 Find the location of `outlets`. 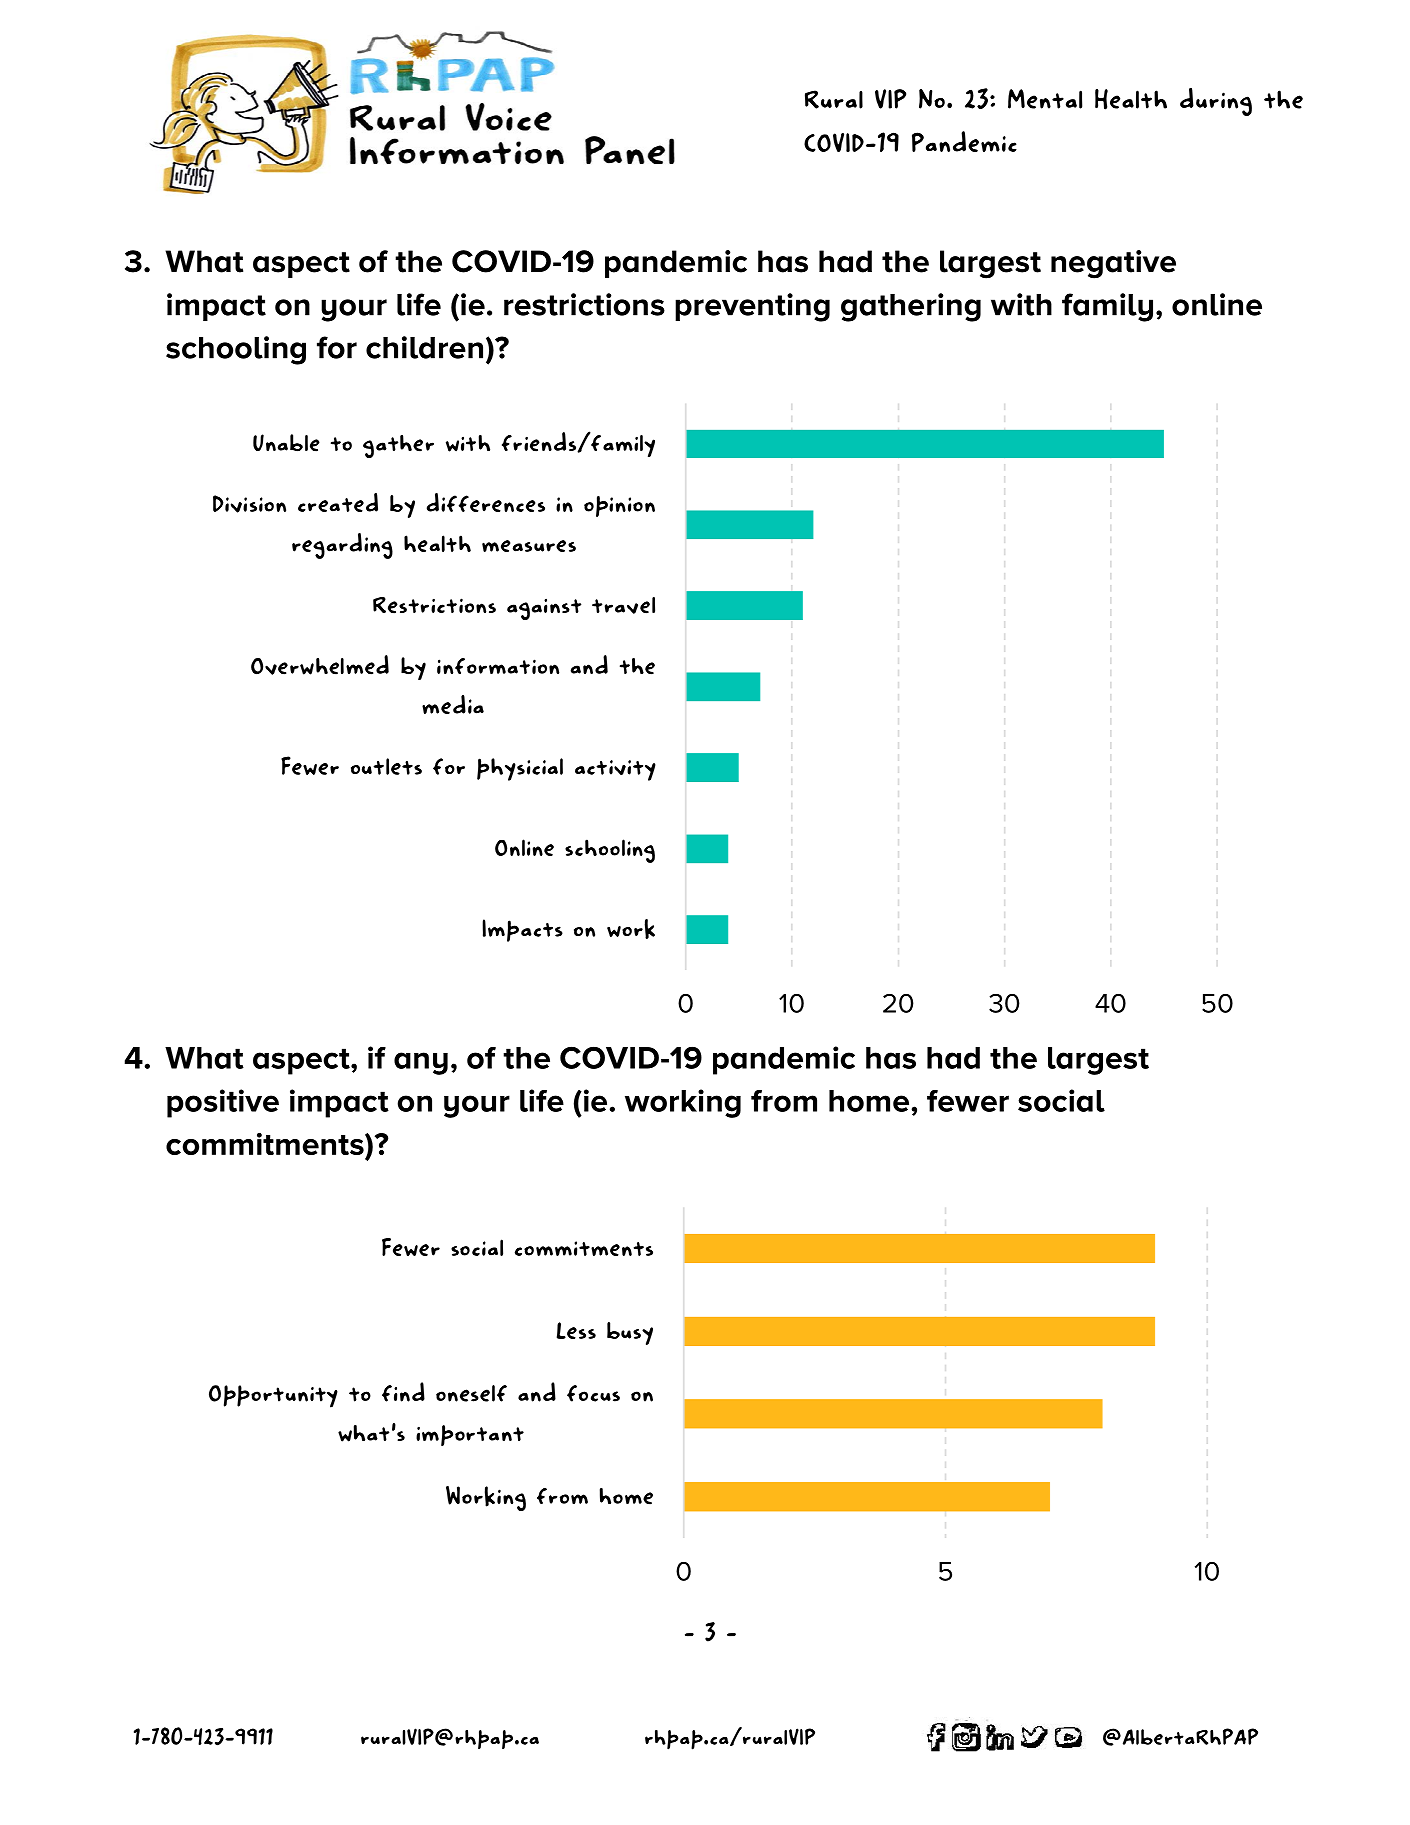

outlets is located at coordinates (386, 766).
